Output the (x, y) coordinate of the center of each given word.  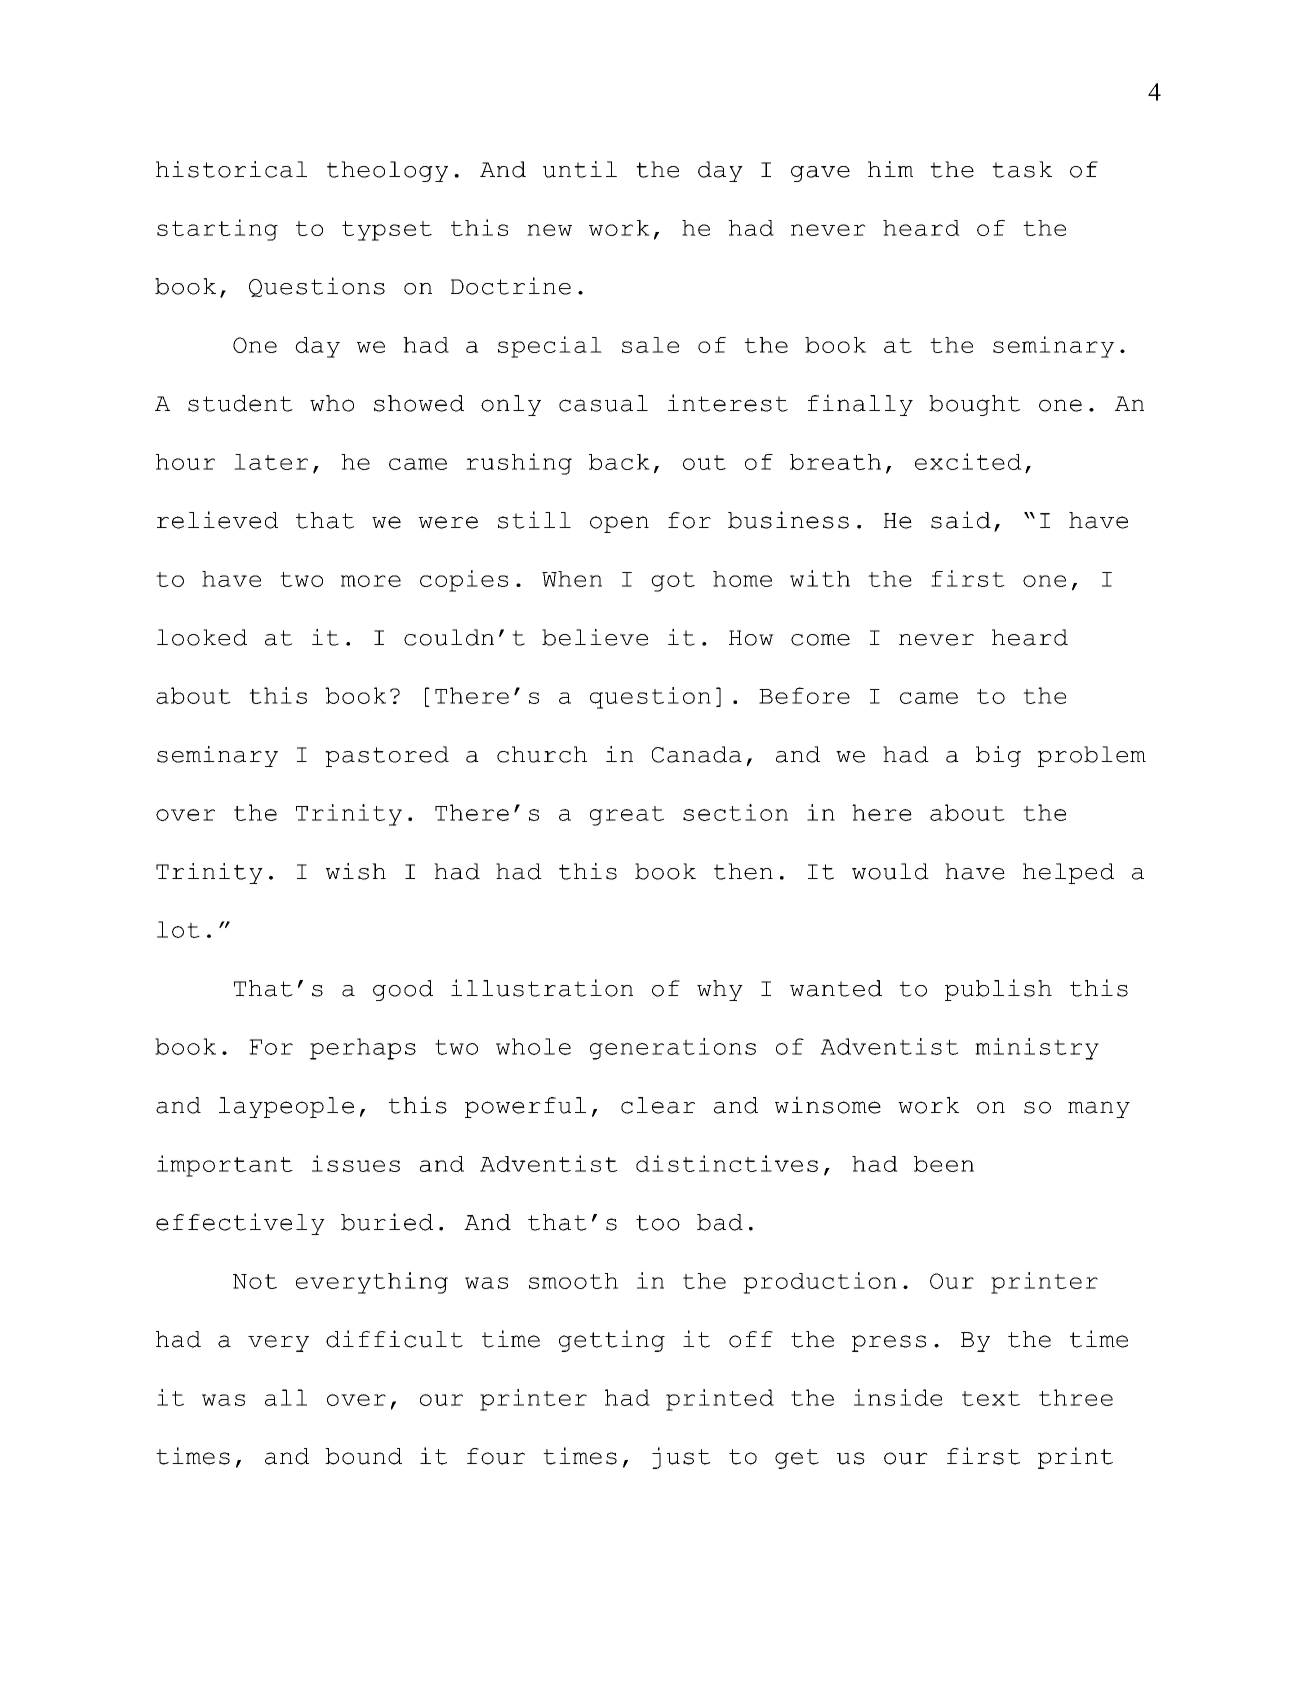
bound (363, 1456)
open (619, 524)
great (627, 816)
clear (658, 1105)
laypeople (286, 1107)
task (1022, 169)
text (991, 1398)
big (998, 756)
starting (217, 230)
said (961, 520)
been (944, 1164)
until (580, 169)
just (681, 1458)
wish (356, 871)
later (271, 462)
